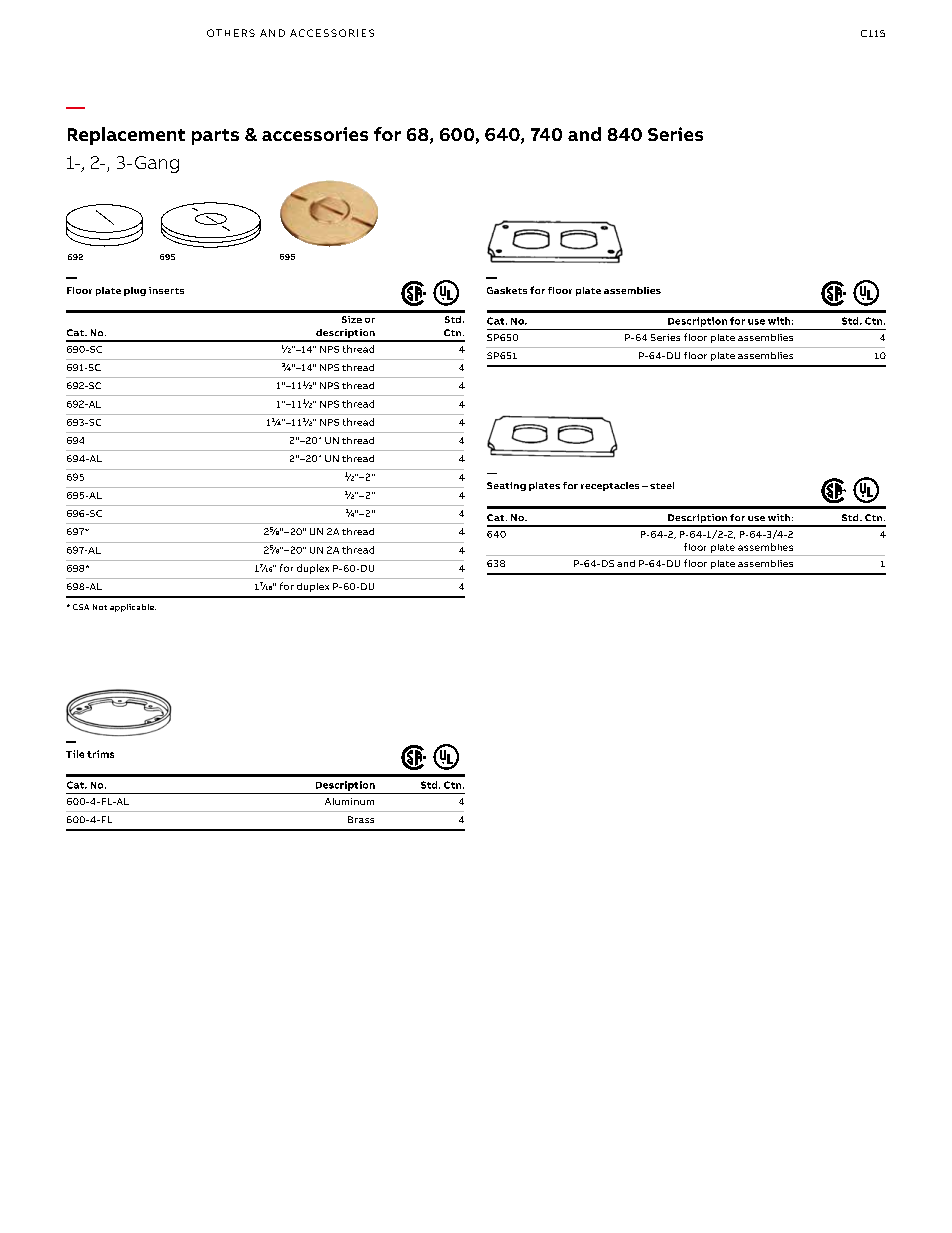 This screenshot has width=952, height=1233. Describe the element at coordinates (100, 754) in the screenshot. I see `trims` at that location.
